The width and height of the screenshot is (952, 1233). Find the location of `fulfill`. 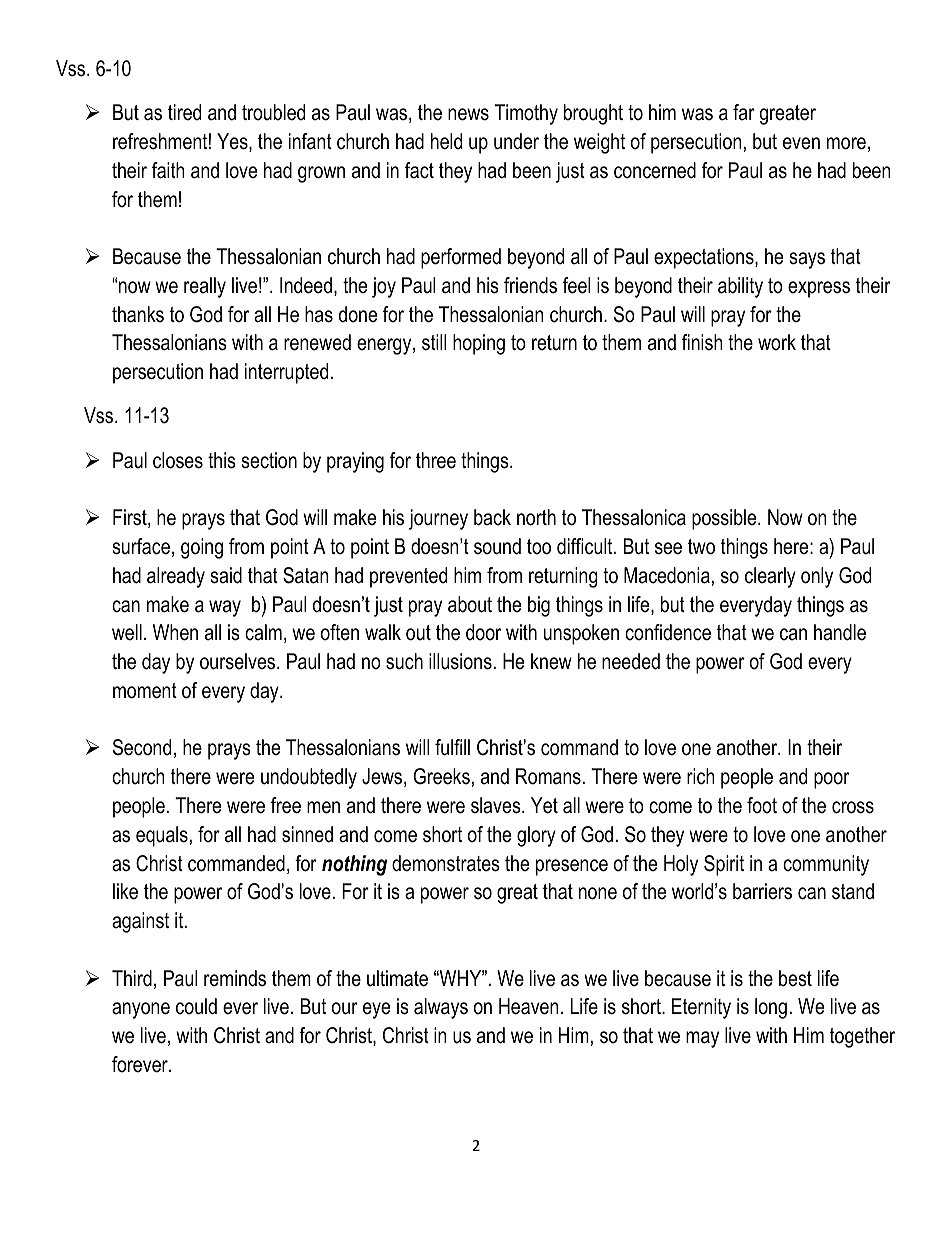

fulfill is located at coordinates (452, 747).
